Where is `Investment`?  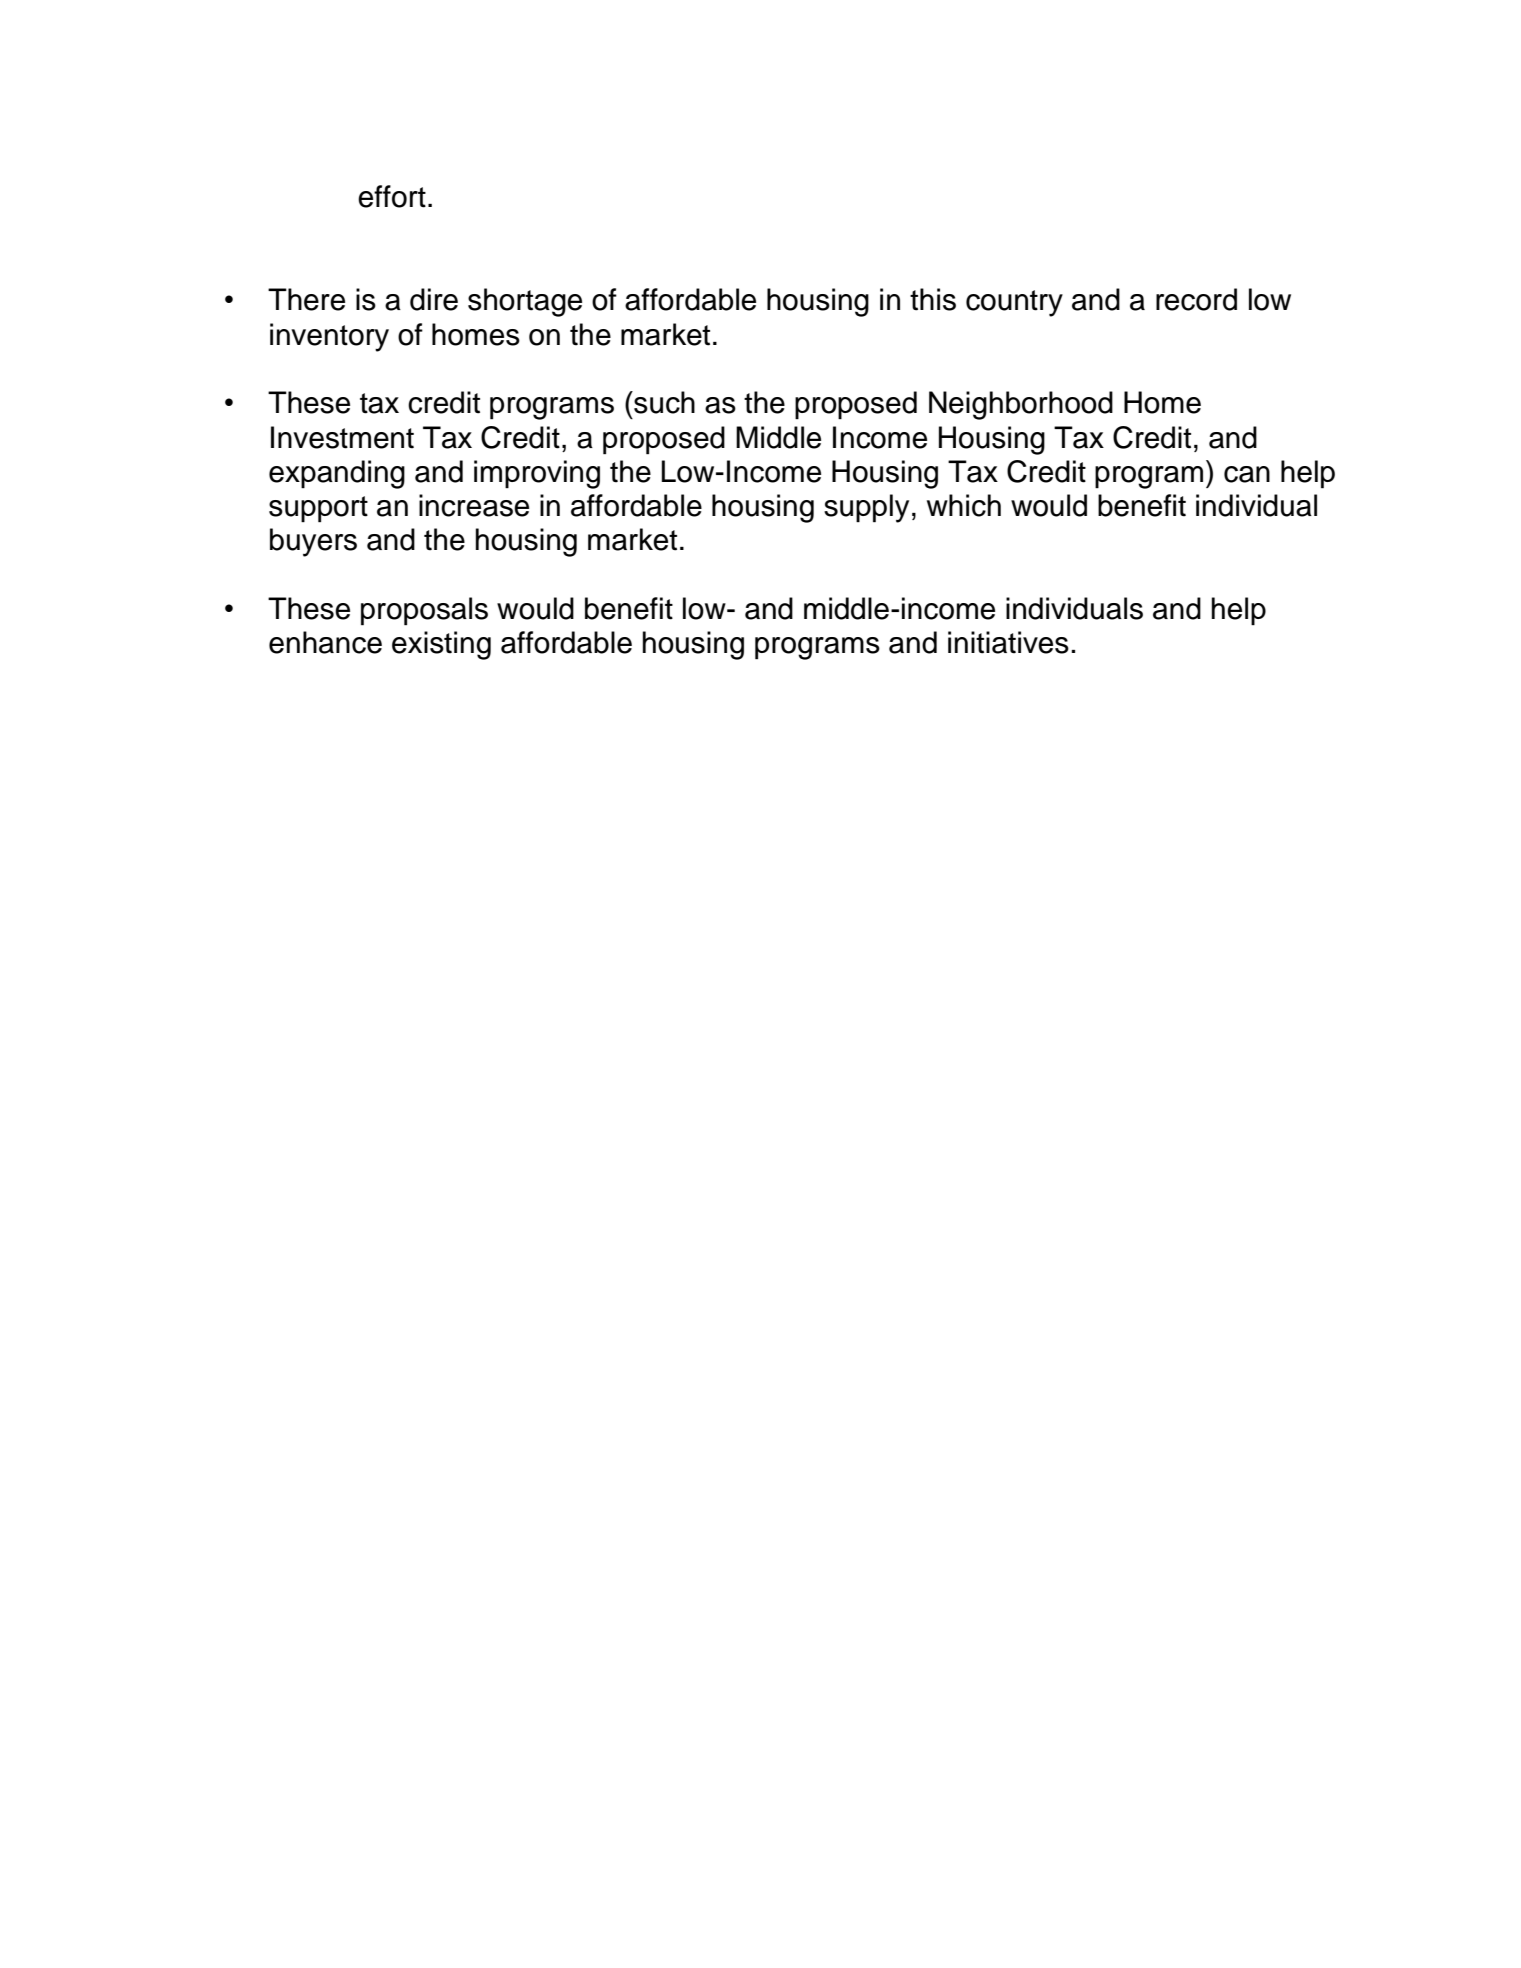 Investment is located at coordinates (342, 437).
